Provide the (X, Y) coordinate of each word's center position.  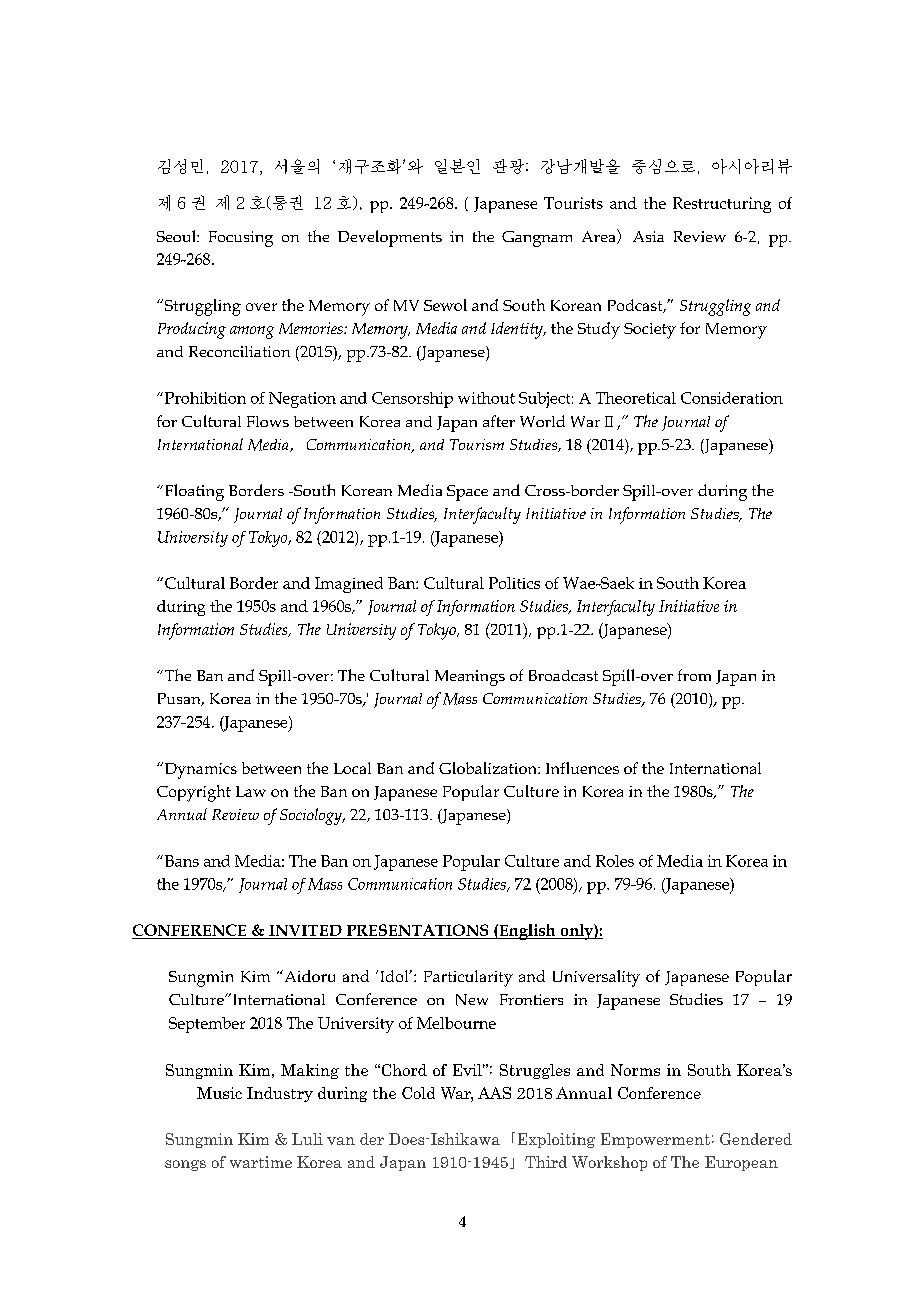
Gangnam (537, 239)
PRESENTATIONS (417, 931)
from (694, 675)
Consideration (732, 398)
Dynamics (199, 770)
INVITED (305, 932)
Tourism (477, 444)
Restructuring (722, 205)
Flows (268, 421)
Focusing (241, 239)
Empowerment (655, 1140)
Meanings (470, 678)
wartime (261, 1162)
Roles (615, 861)
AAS (494, 1093)
